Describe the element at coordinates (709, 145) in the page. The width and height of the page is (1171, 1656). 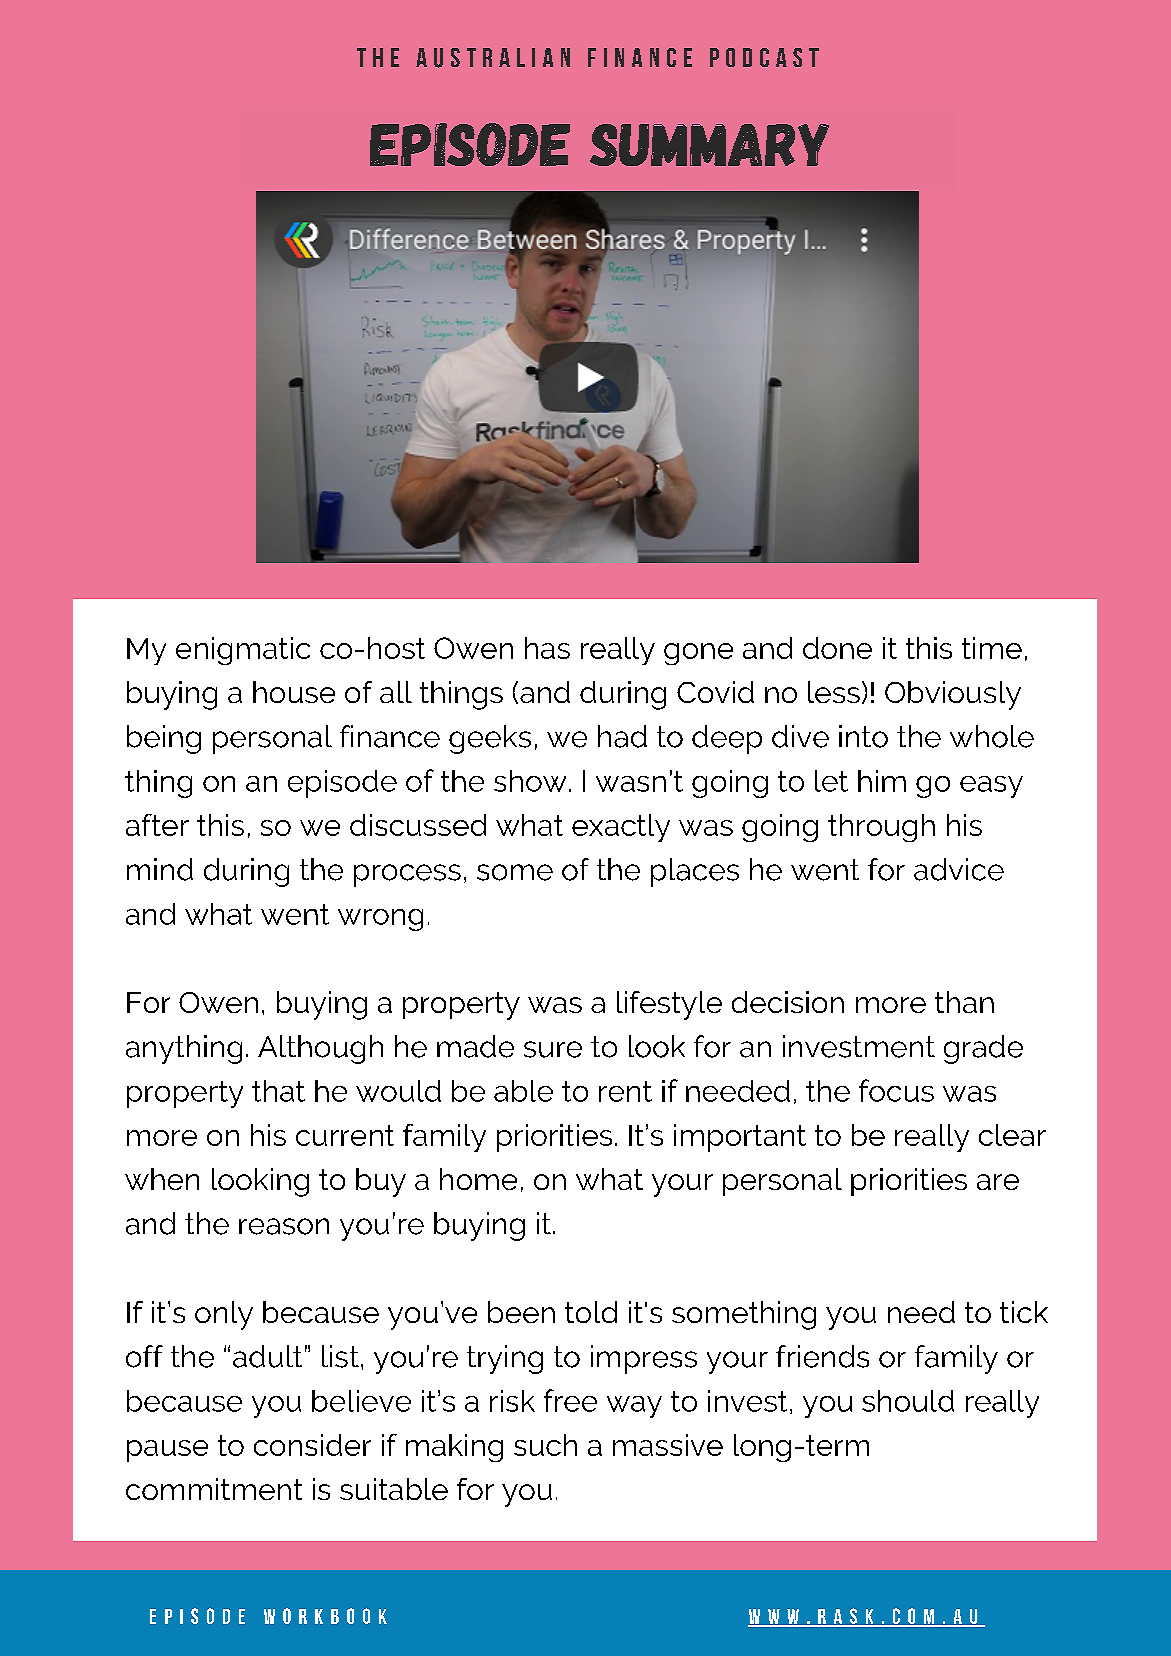
I see `SUMMARY` at that location.
